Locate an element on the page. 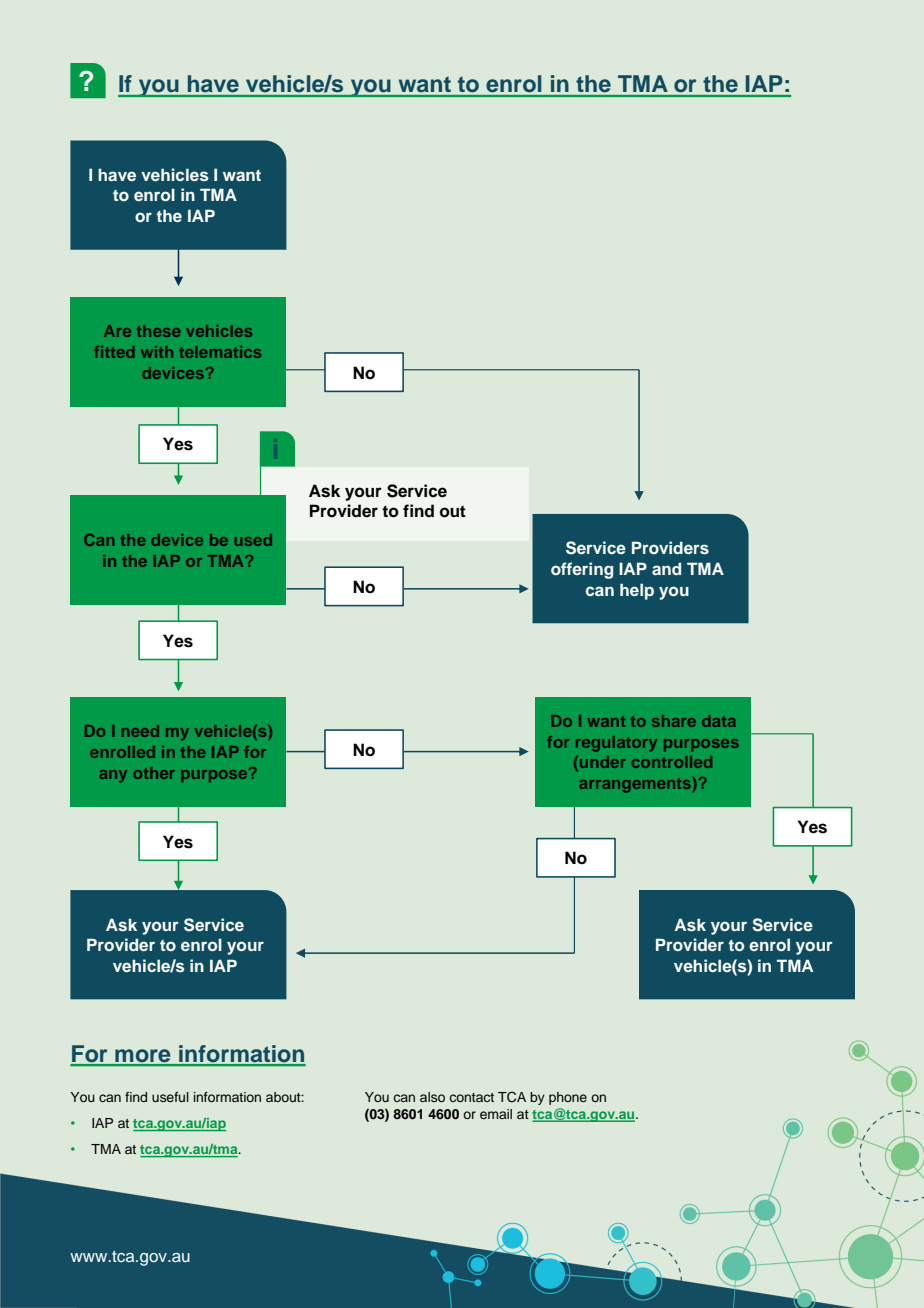 Image resolution: width=924 pixels, height=1308 pixels. also is located at coordinates (432, 1097).
